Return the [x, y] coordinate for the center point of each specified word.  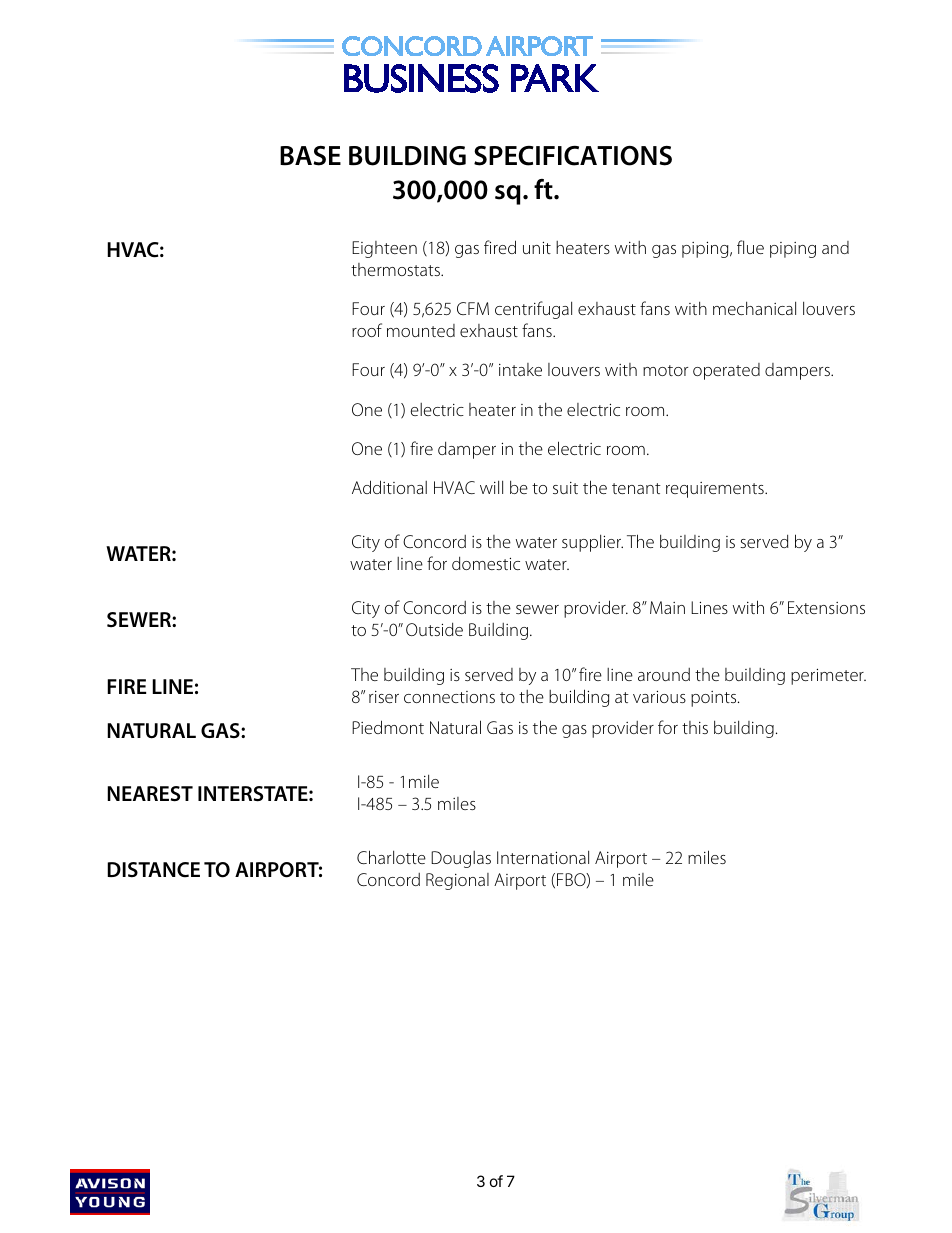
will [491, 487]
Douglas [461, 859]
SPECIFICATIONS [573, 156]
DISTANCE [153, 870]
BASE [310, 156]
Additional [389, 487]
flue [750, 247]
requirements [716, 490]
